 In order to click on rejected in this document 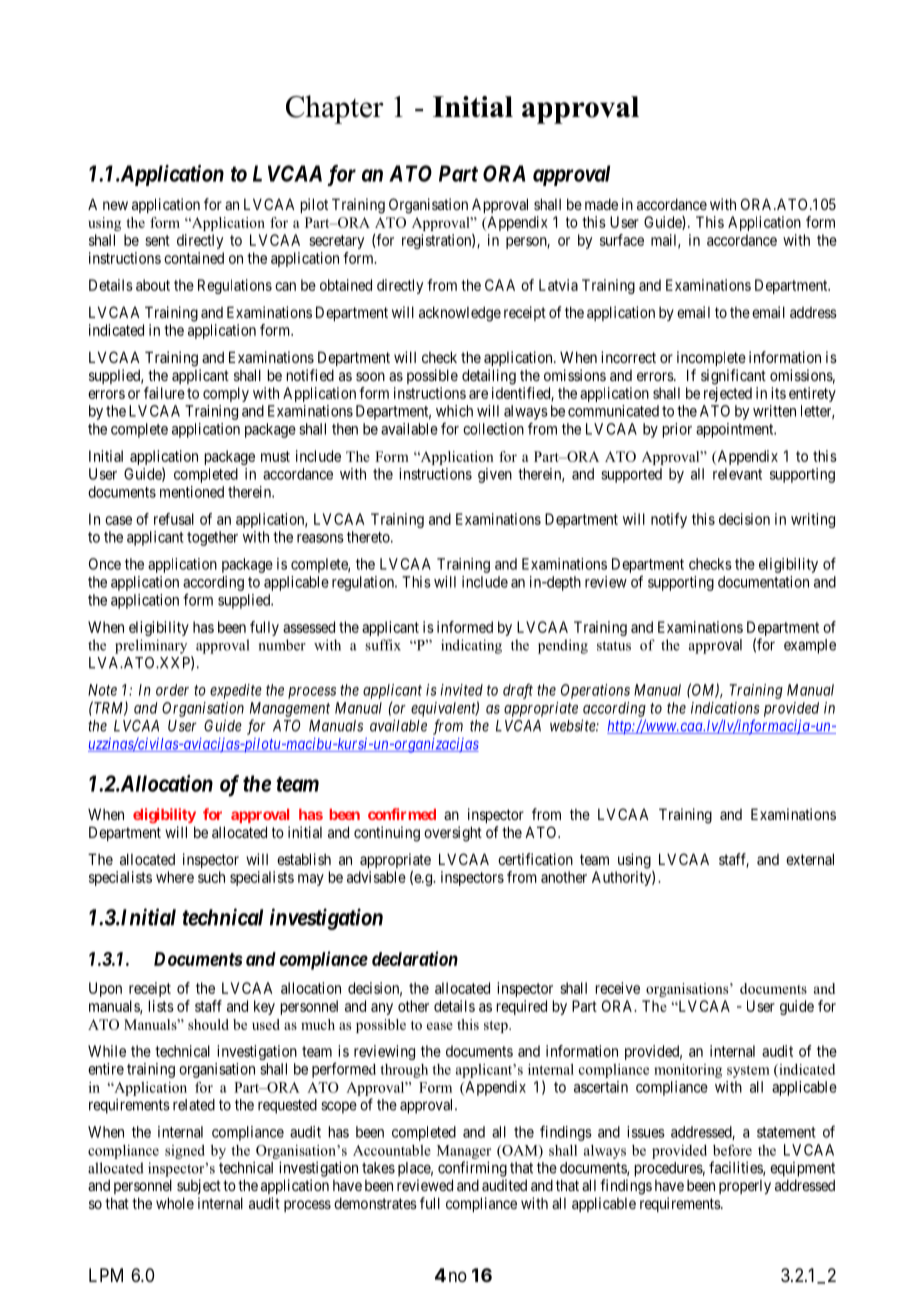, I will do `click(728, 394)`.
